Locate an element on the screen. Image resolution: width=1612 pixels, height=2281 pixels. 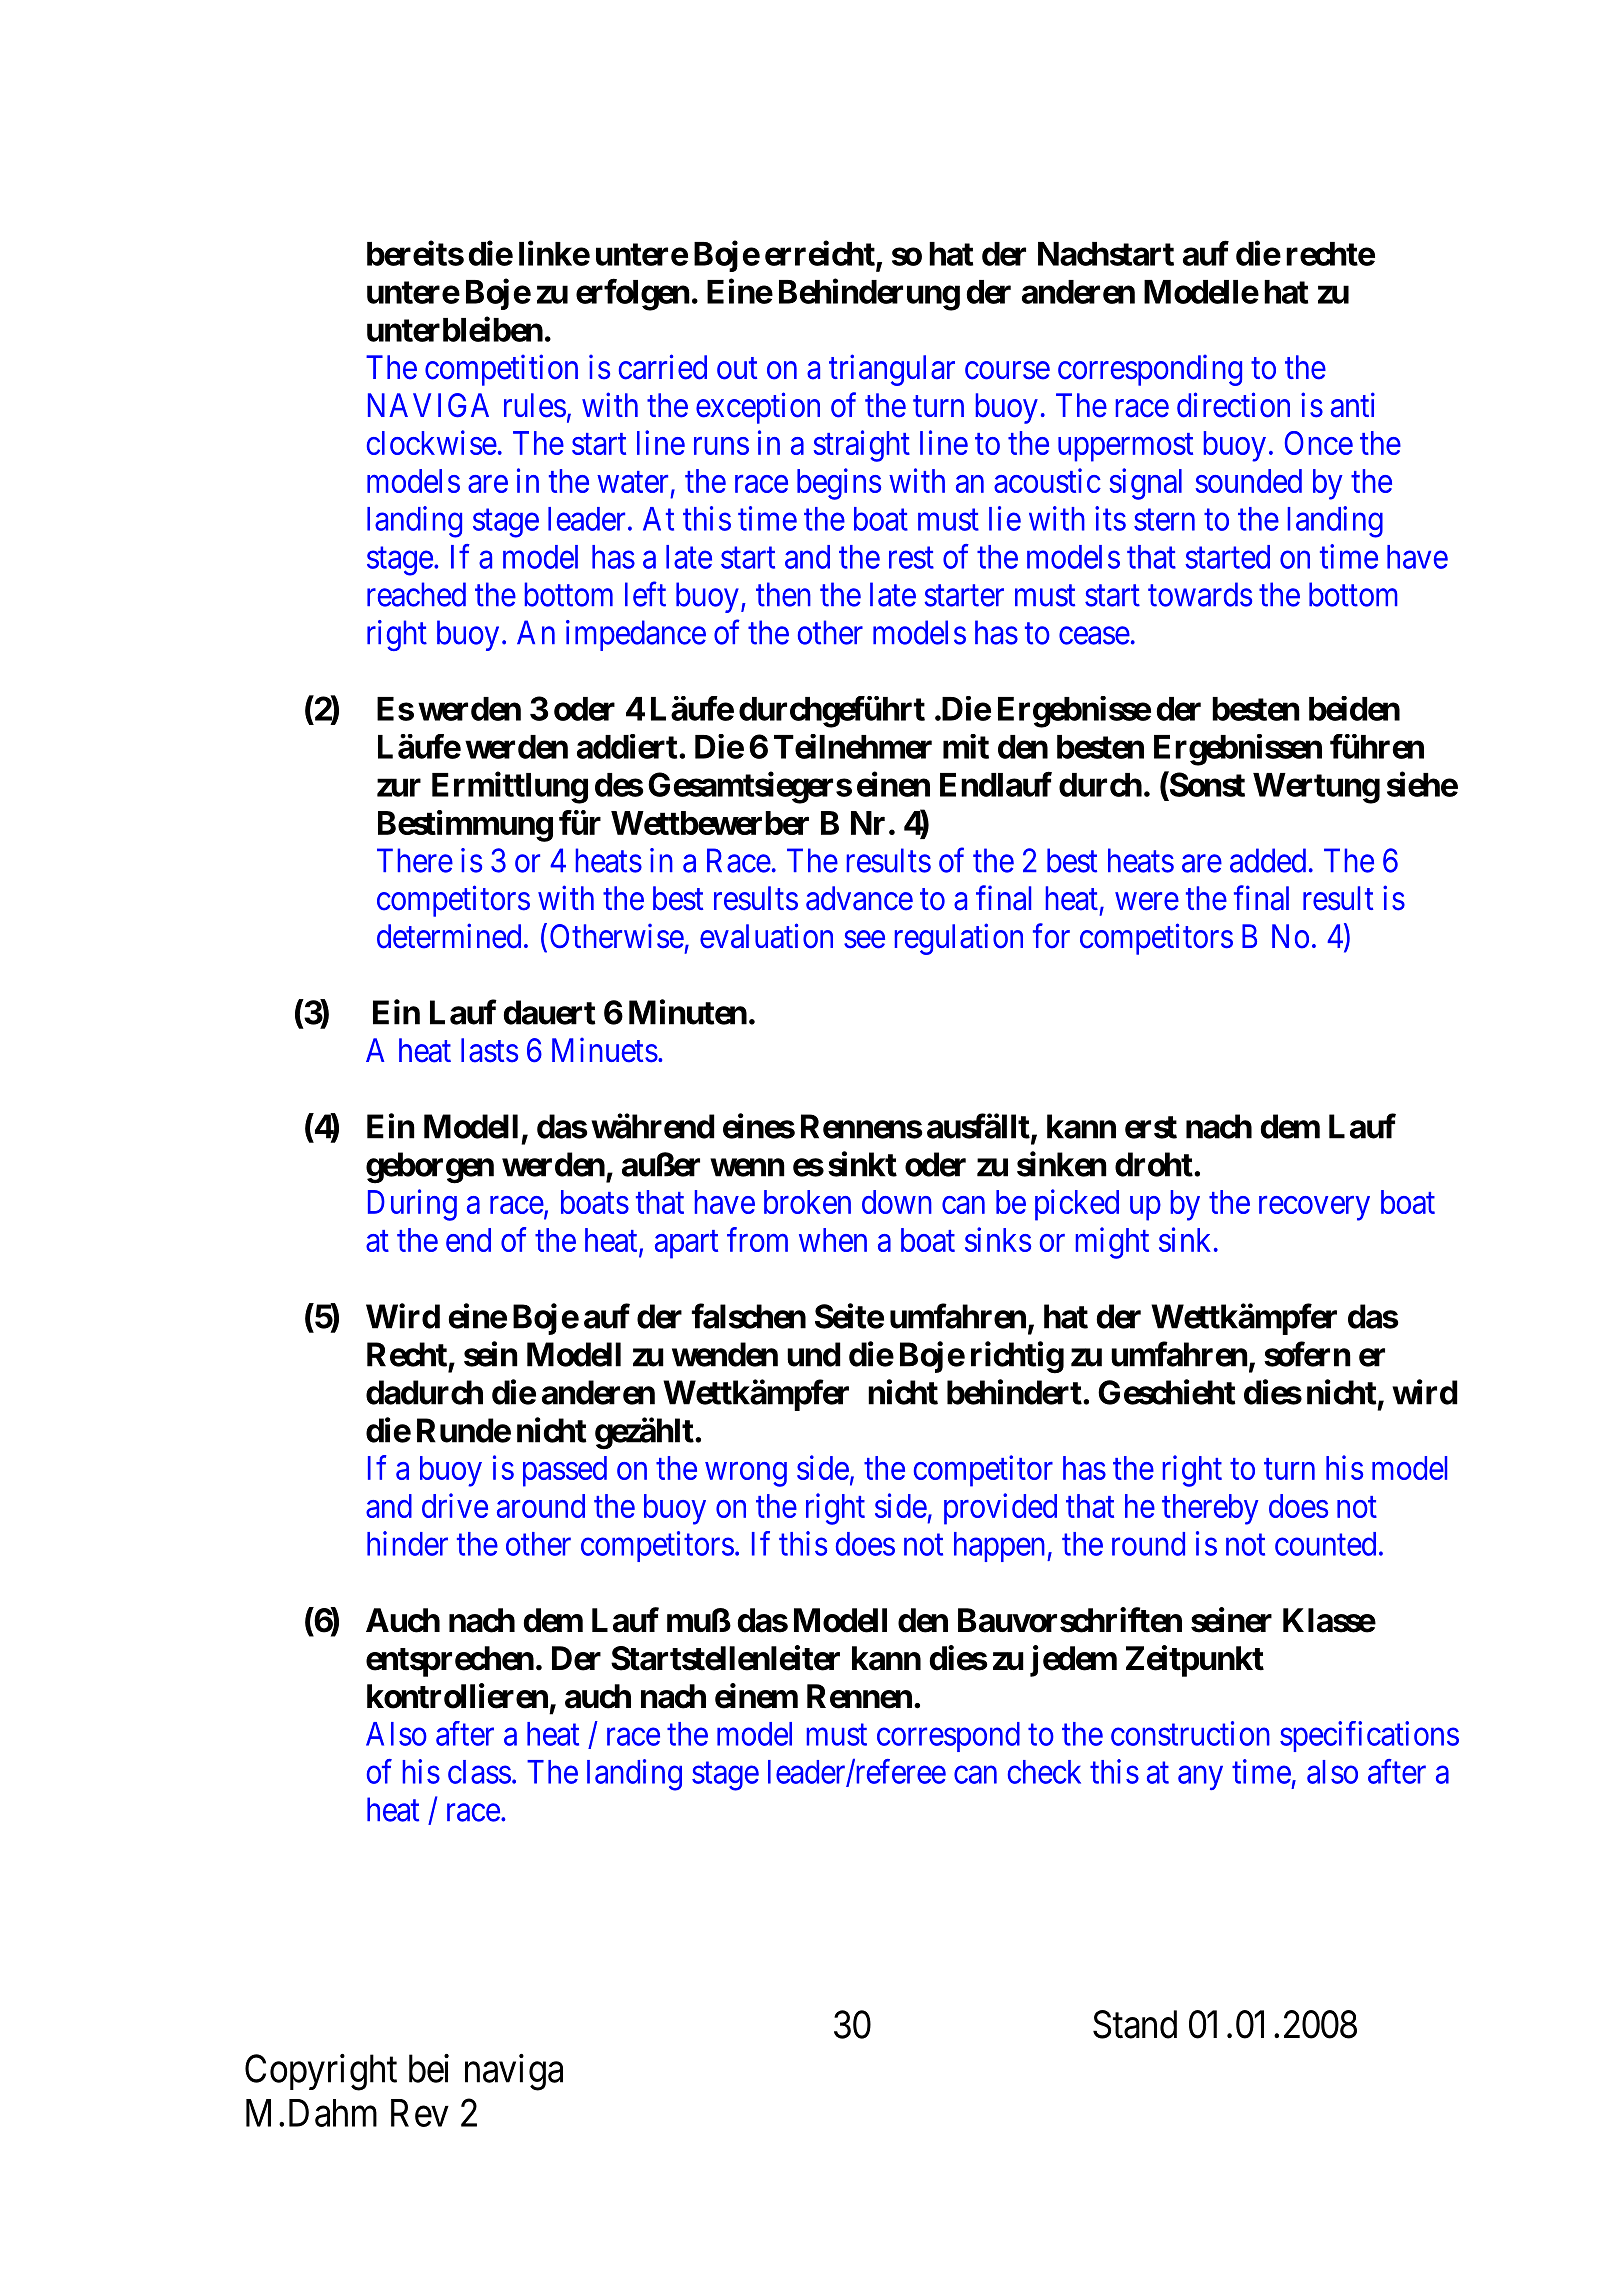
see is located at coordinates (864, 940).
